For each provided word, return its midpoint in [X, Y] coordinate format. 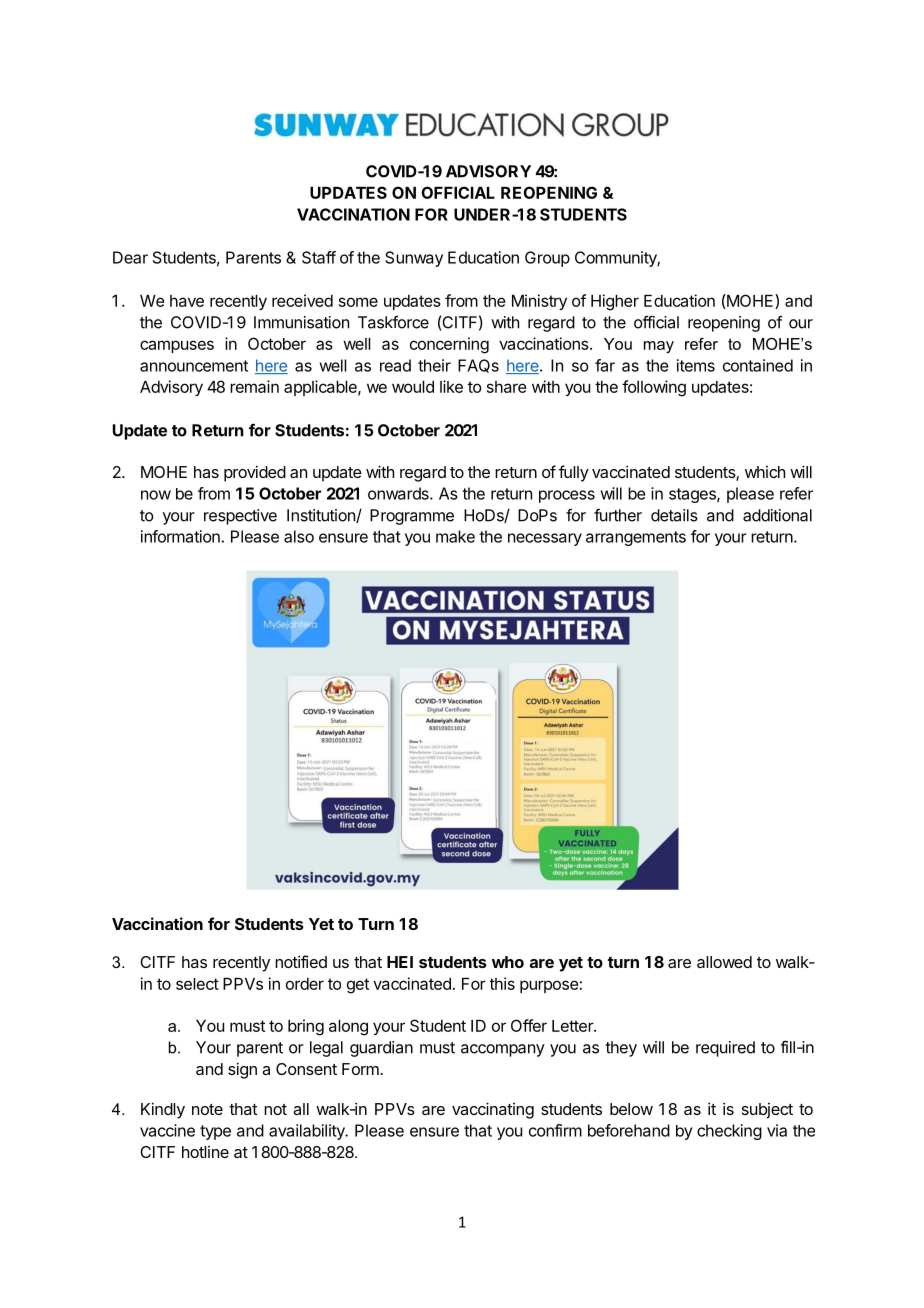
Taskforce [393, 322]
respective [240, 517]
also [299, 536]
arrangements [636, 538]
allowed [724, 962]
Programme [412, 517]
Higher [615, 302]
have [187, 301]
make [455, 536]
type [215, 1132]
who [508, 962]
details [674, 515]
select [197, 984]
